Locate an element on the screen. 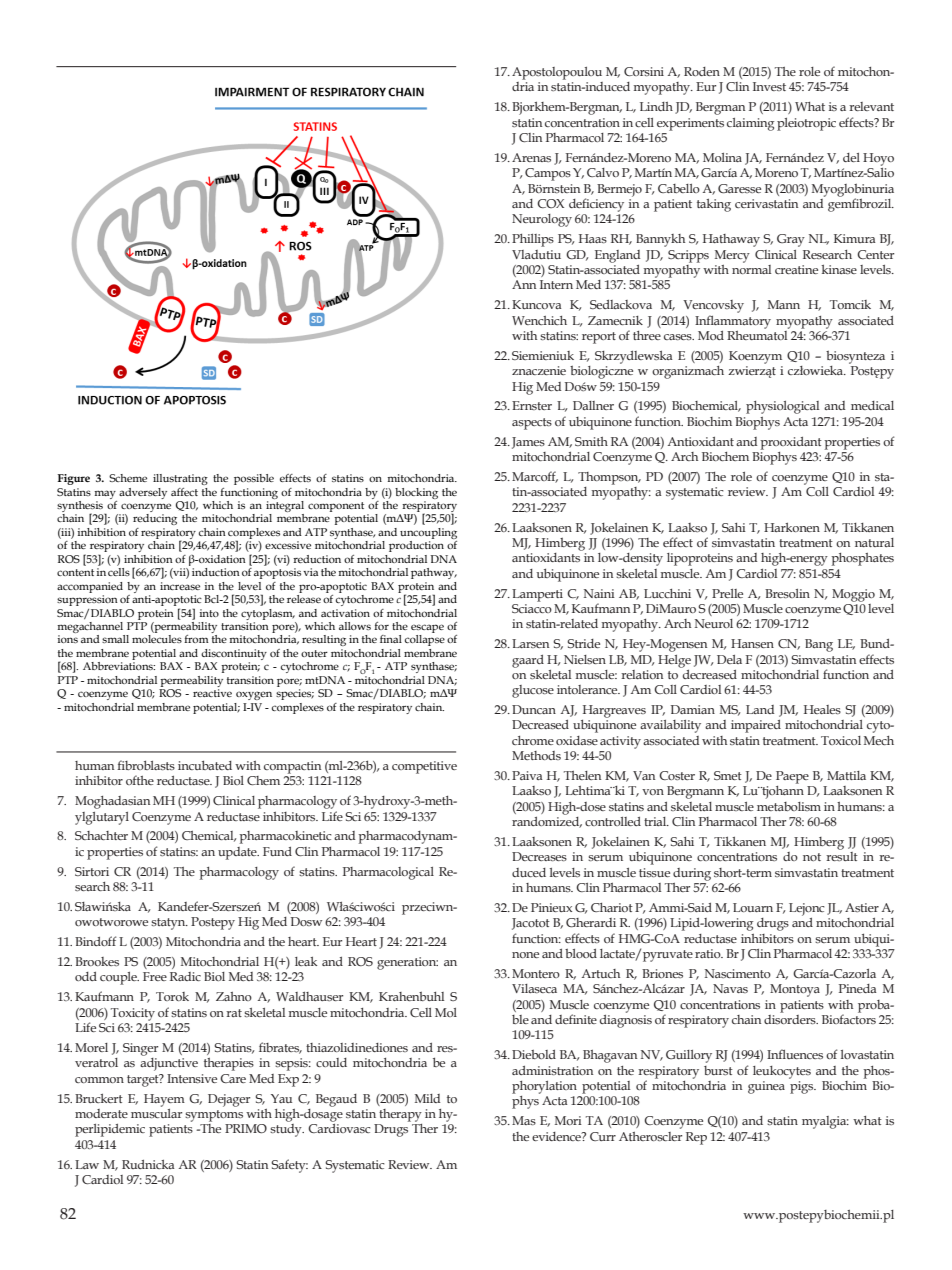 The image size is (952, 1270). natural is located at coordinates (874, 542).
